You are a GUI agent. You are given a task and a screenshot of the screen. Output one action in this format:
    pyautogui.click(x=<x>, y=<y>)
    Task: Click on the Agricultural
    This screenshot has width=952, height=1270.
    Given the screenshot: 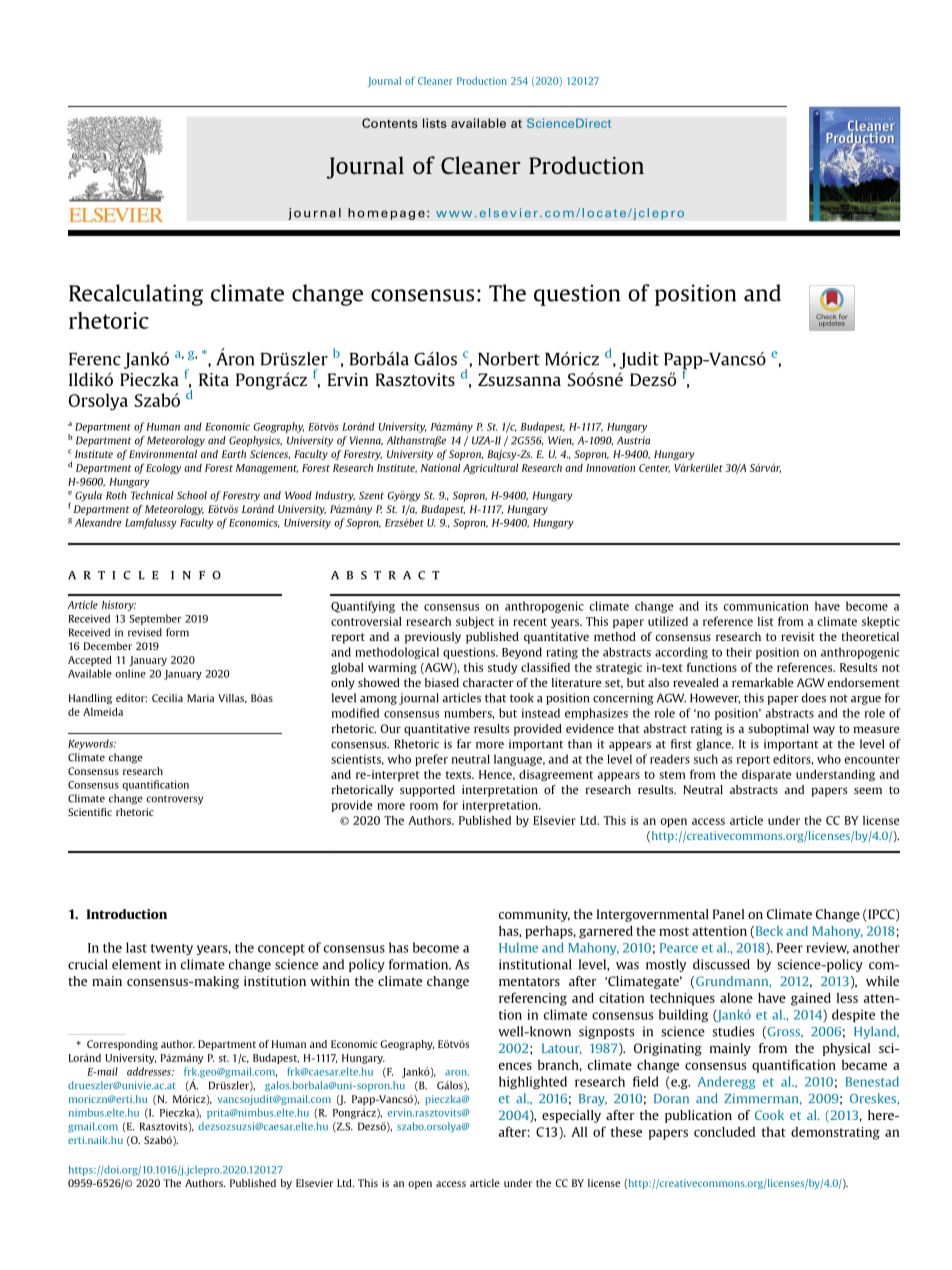 What is the action you would take?
    pyautogui.click(x=490, y=468)
